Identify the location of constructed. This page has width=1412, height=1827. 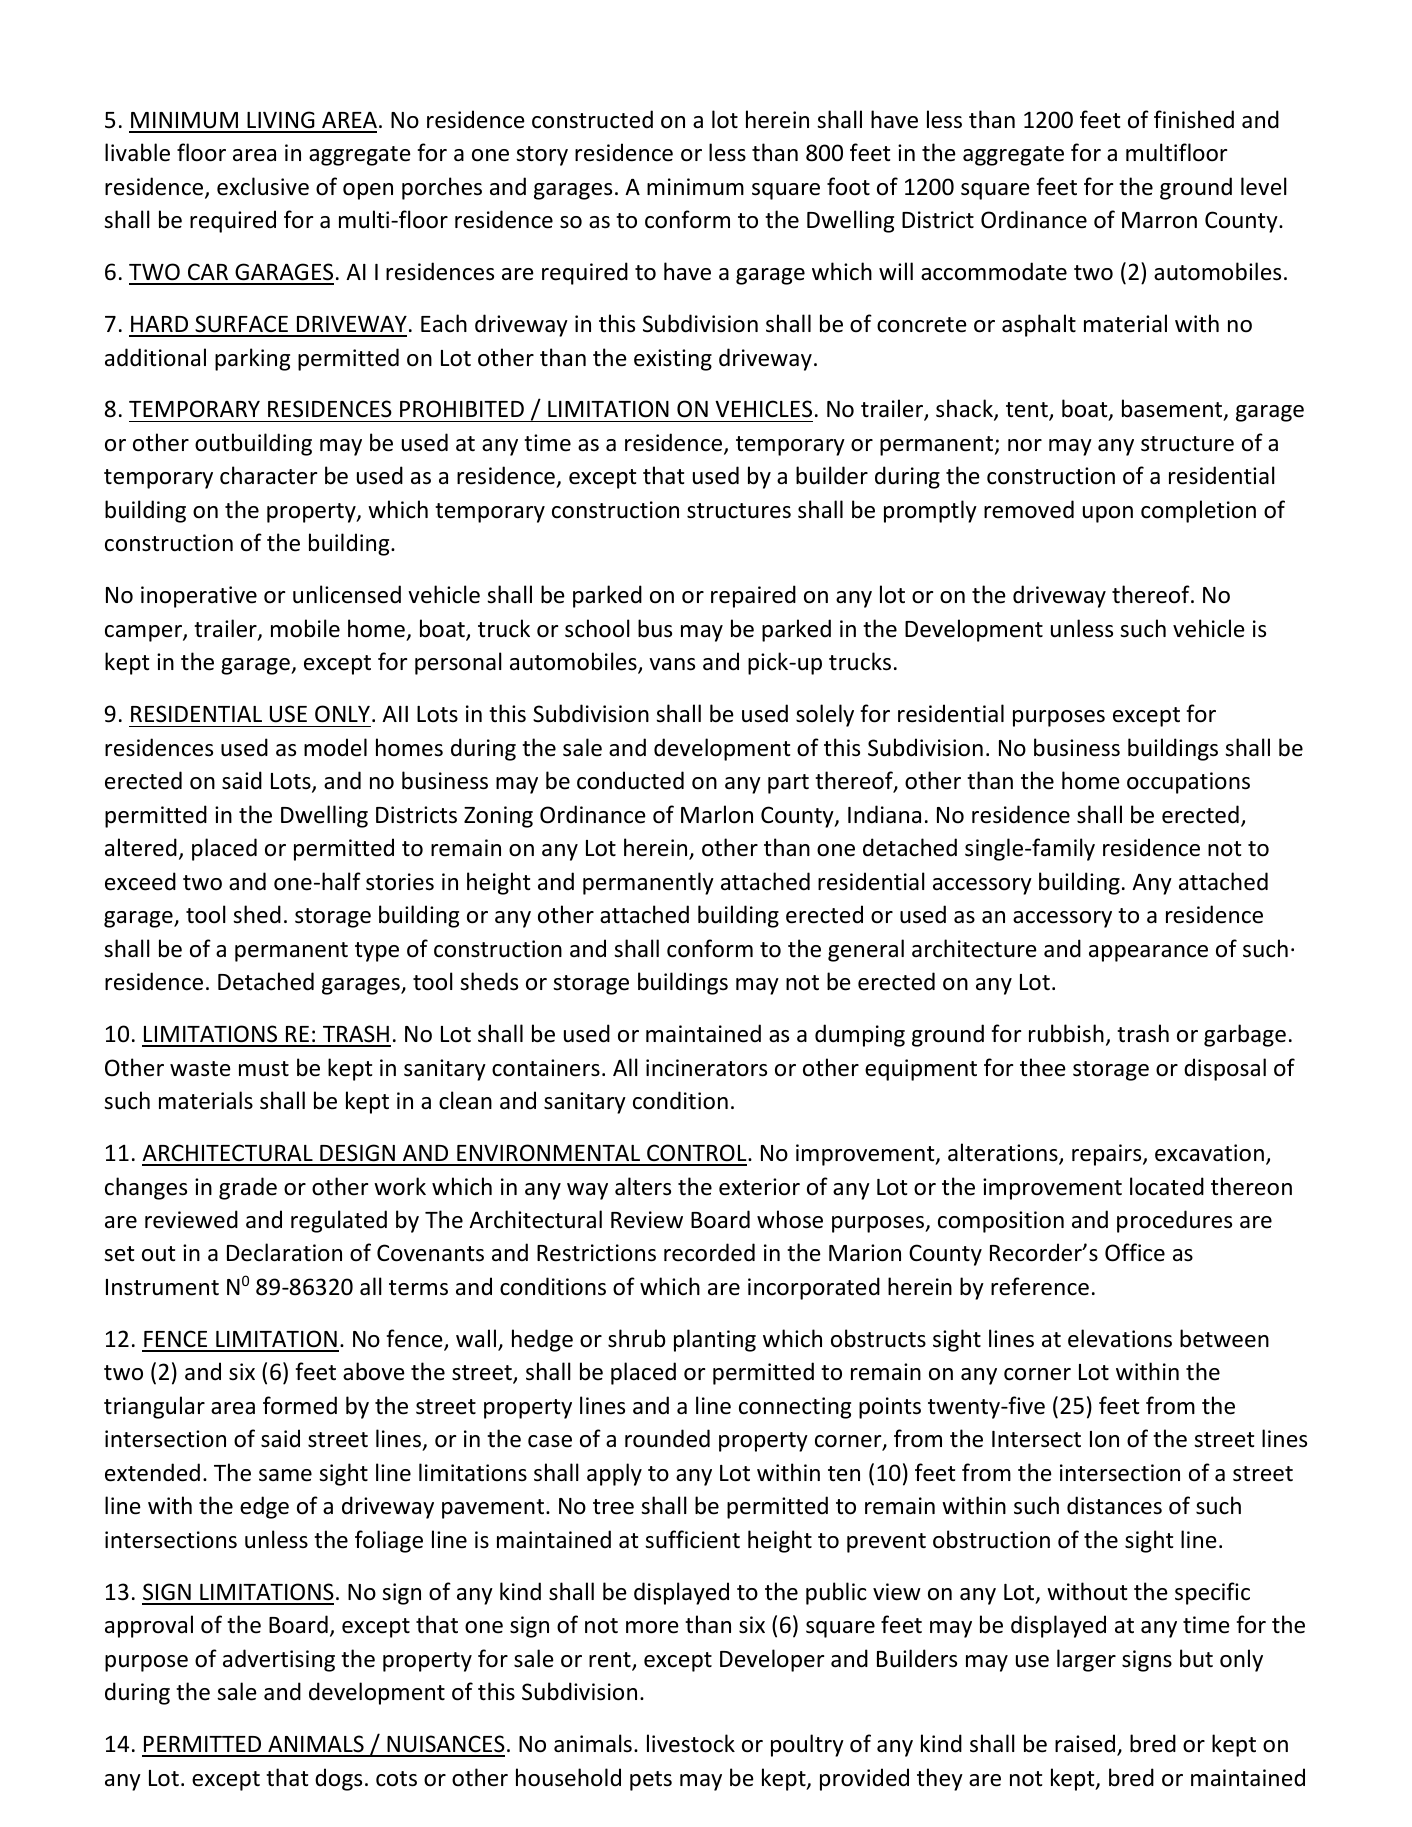
(592, 119).
